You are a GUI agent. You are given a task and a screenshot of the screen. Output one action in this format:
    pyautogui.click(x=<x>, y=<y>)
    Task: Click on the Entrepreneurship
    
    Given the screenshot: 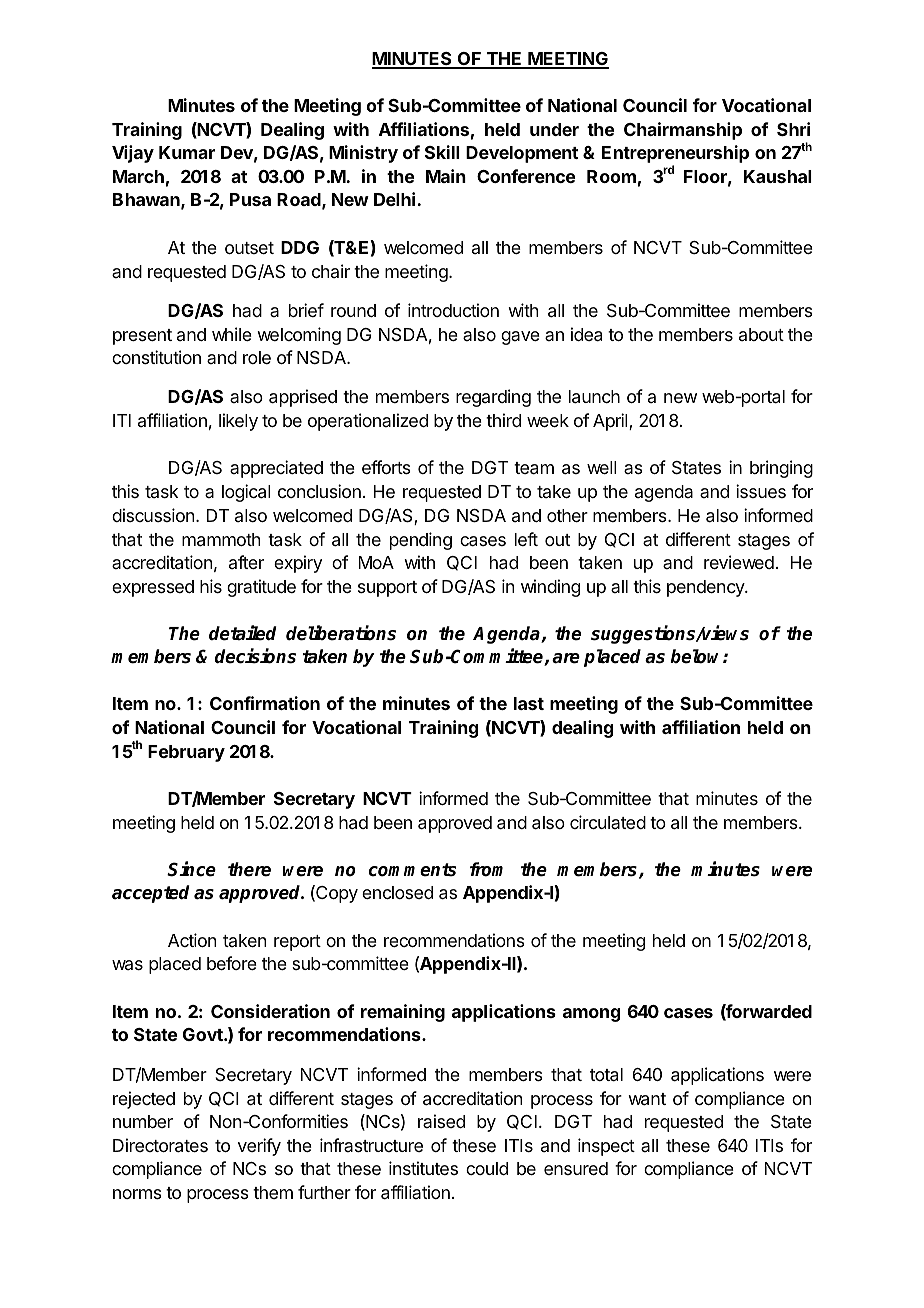 What is the action you would take?
    pyautogui.click(x=675, y=155)
